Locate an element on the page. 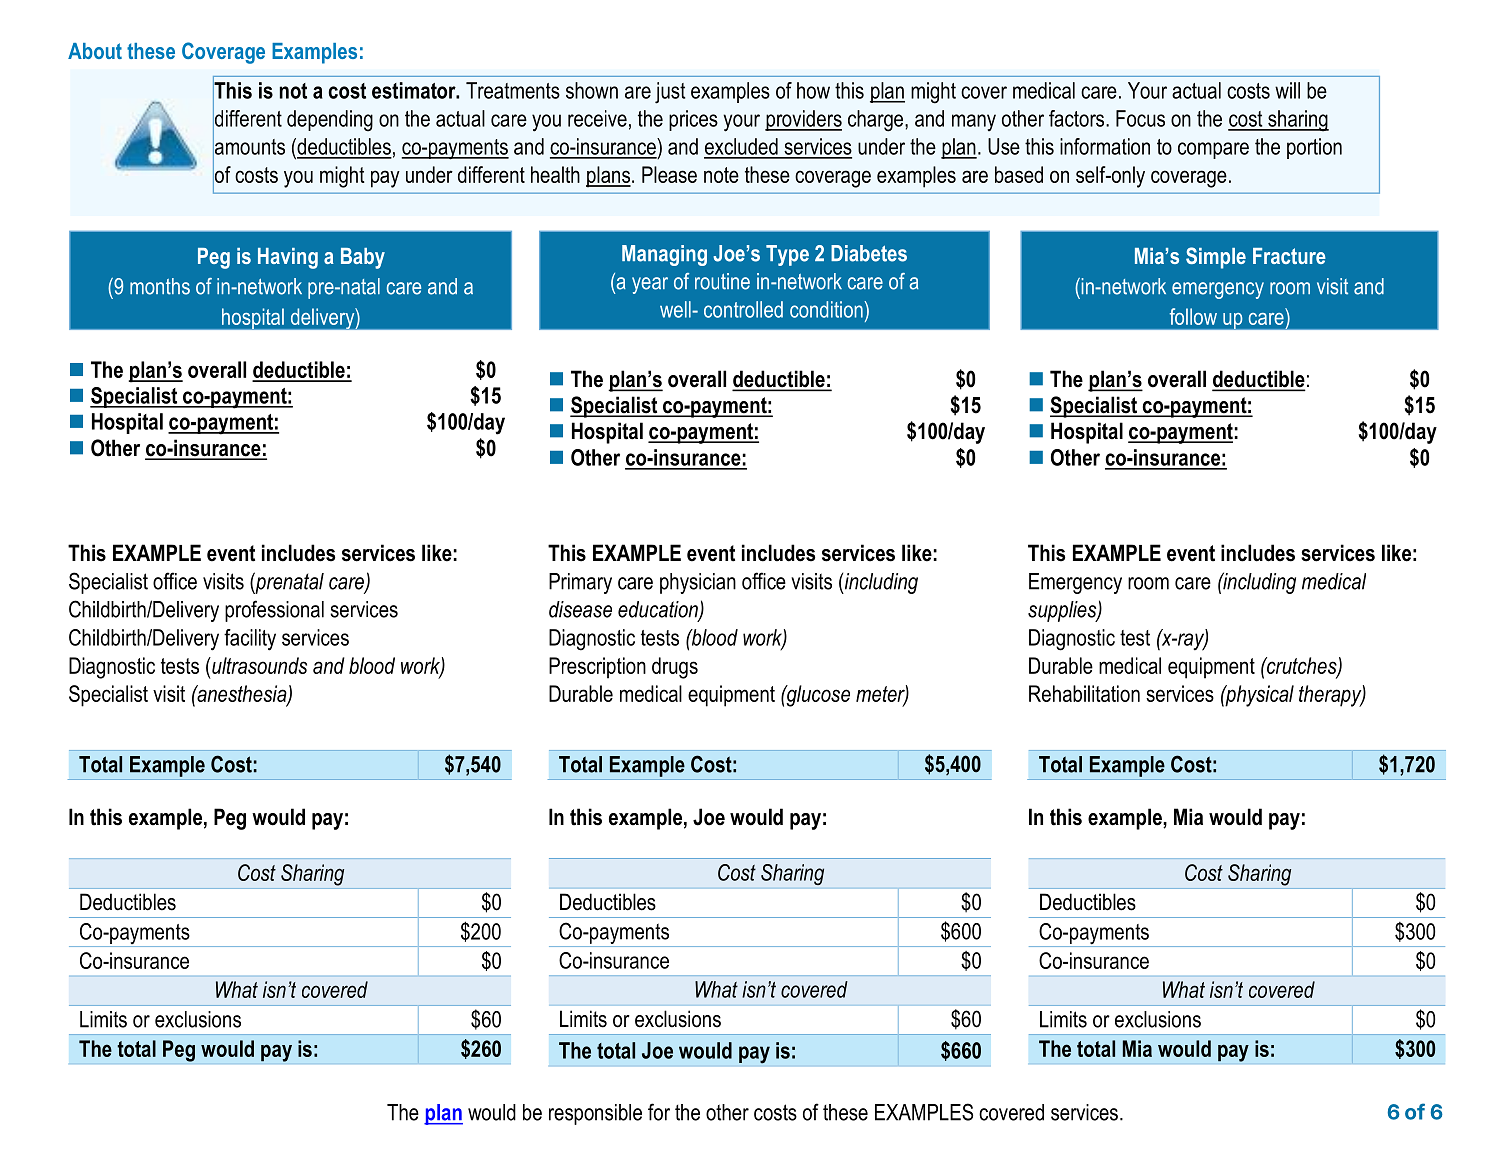 Image resolution: width=1499 pixels, height=1159 pixels. Rehabilitation is located at coordinates (1084, 693).
